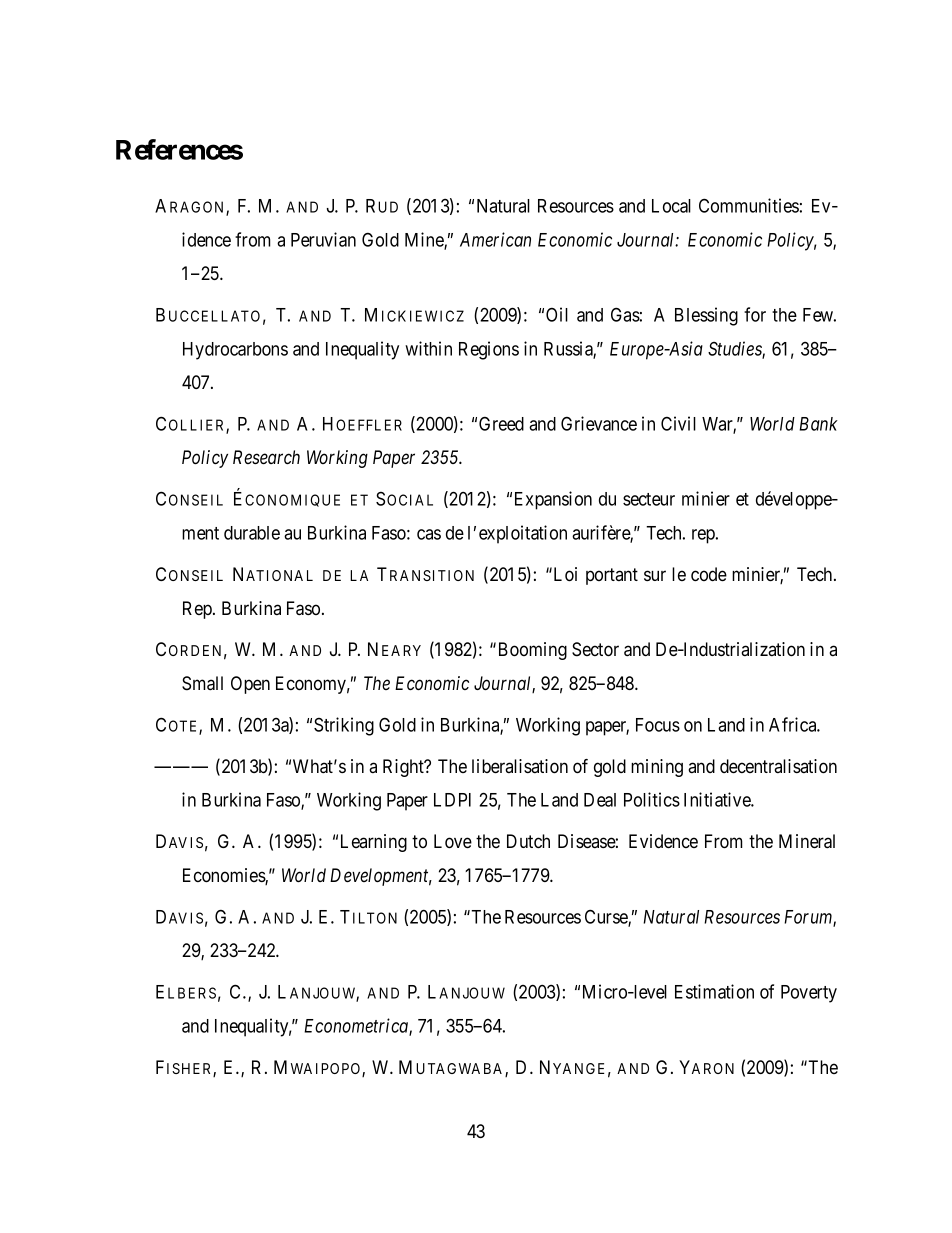 This page has width=952, height=1233. What do you see at coordinates (749, 205) in the page?
I see `Communities` at bounding box center [749, 205].
